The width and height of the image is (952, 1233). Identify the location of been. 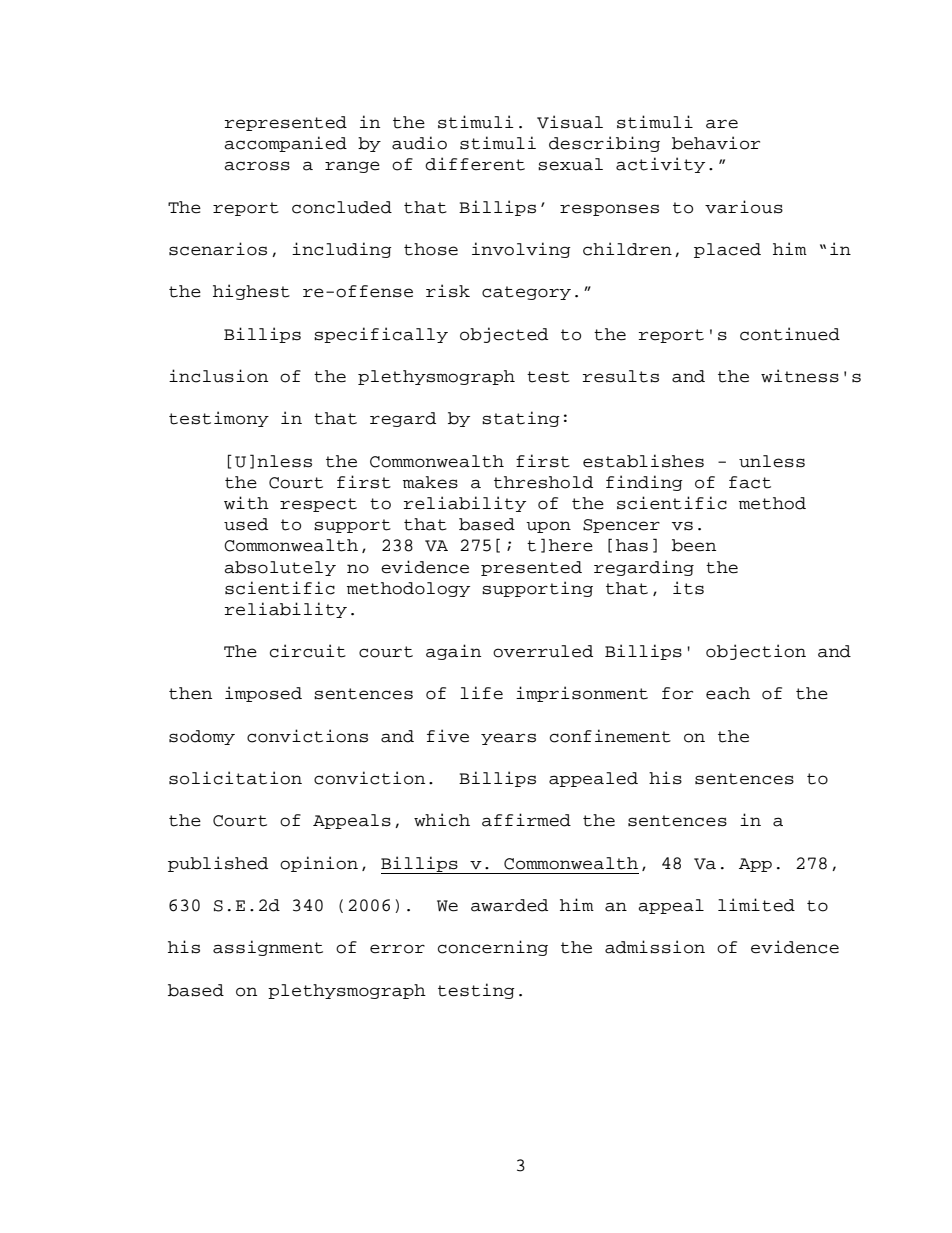
(694, 545).
